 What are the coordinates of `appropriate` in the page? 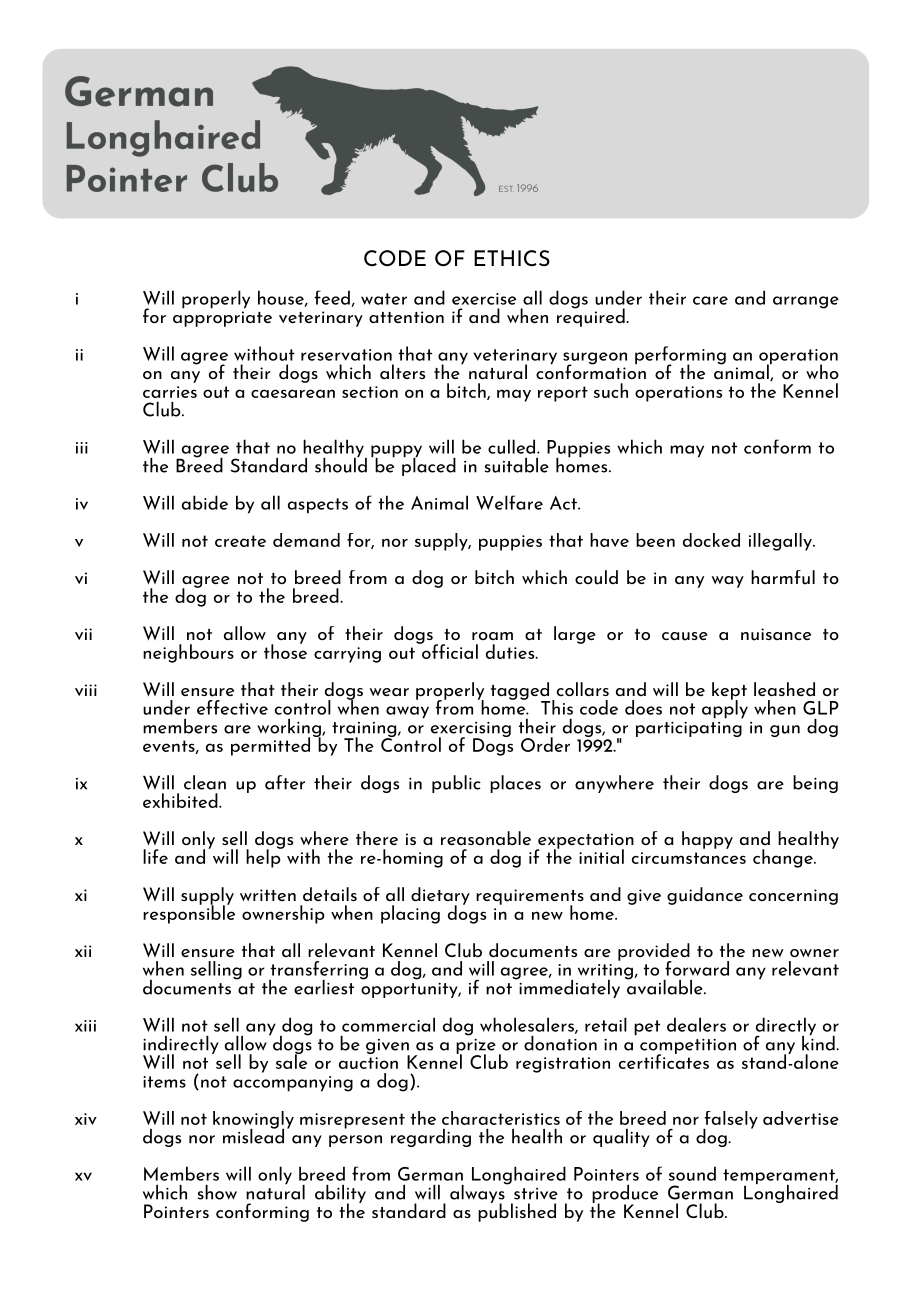 It's located at (222, 319).
